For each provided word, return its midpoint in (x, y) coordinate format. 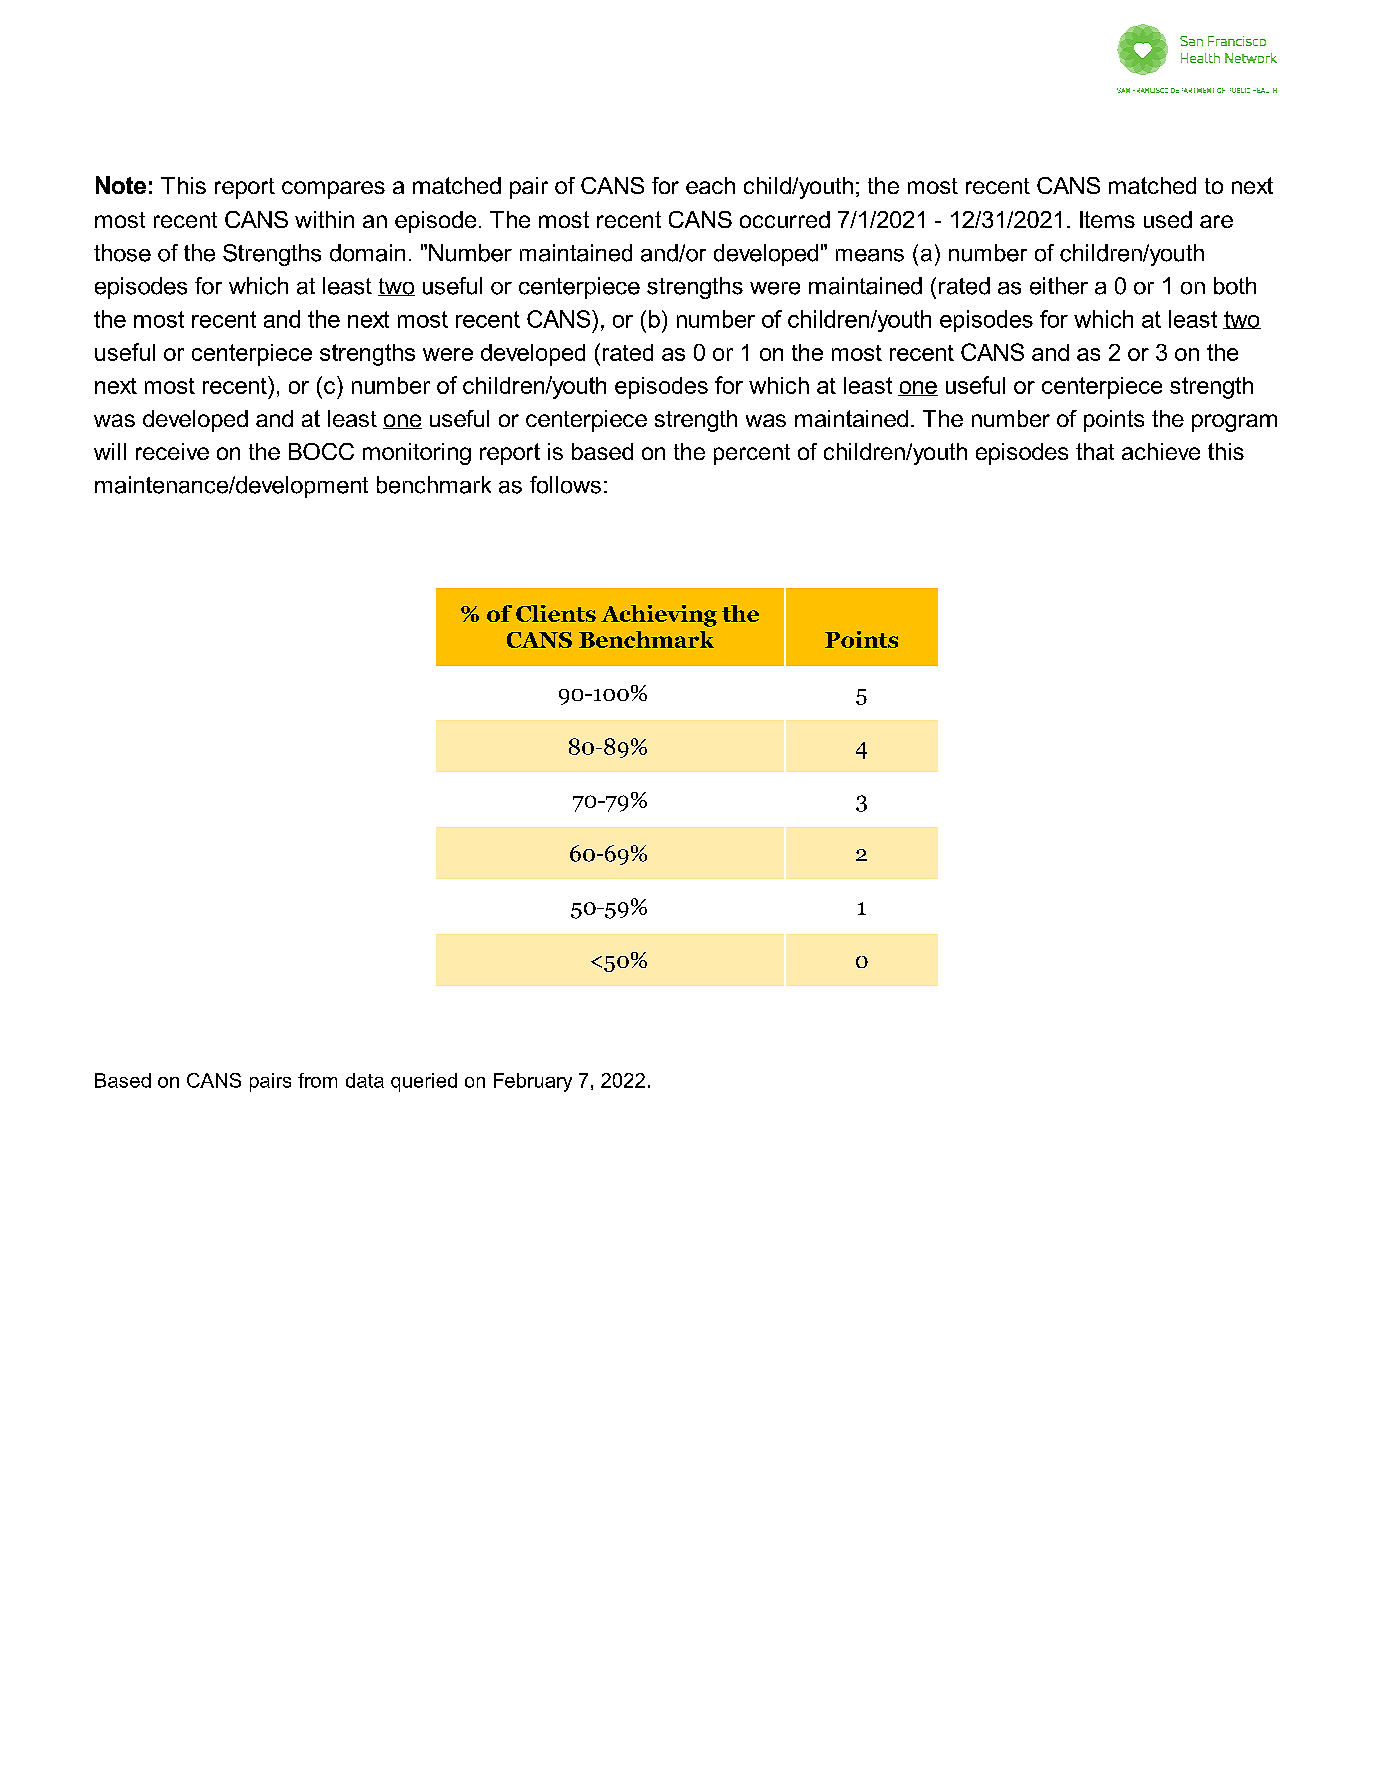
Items (1107, 219)
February (533, 1082)
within (324, 219)
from (317, 1080)
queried (424, 1082)
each (710, 185)
